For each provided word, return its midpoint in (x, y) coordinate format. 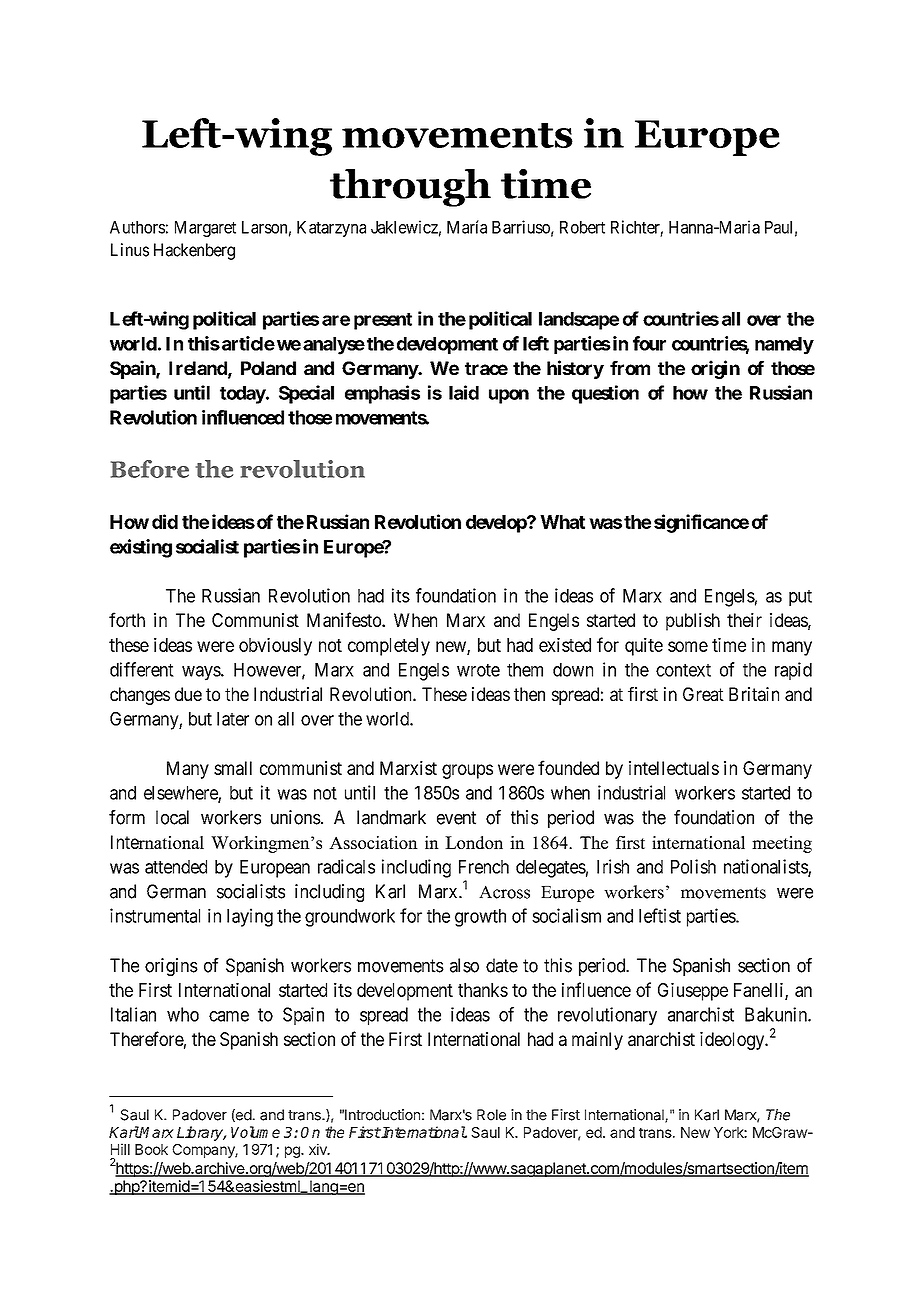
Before (150, 469)
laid (464, 392)
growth (480, 918)
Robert (582, 227)
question (605, 394)
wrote (478, 670)
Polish (693, 866)
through (410, 188)
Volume (255, 1132)
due (188, 694)
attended (176, 867)
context (683, 670)
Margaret (205, 229)
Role (491, 1115)
